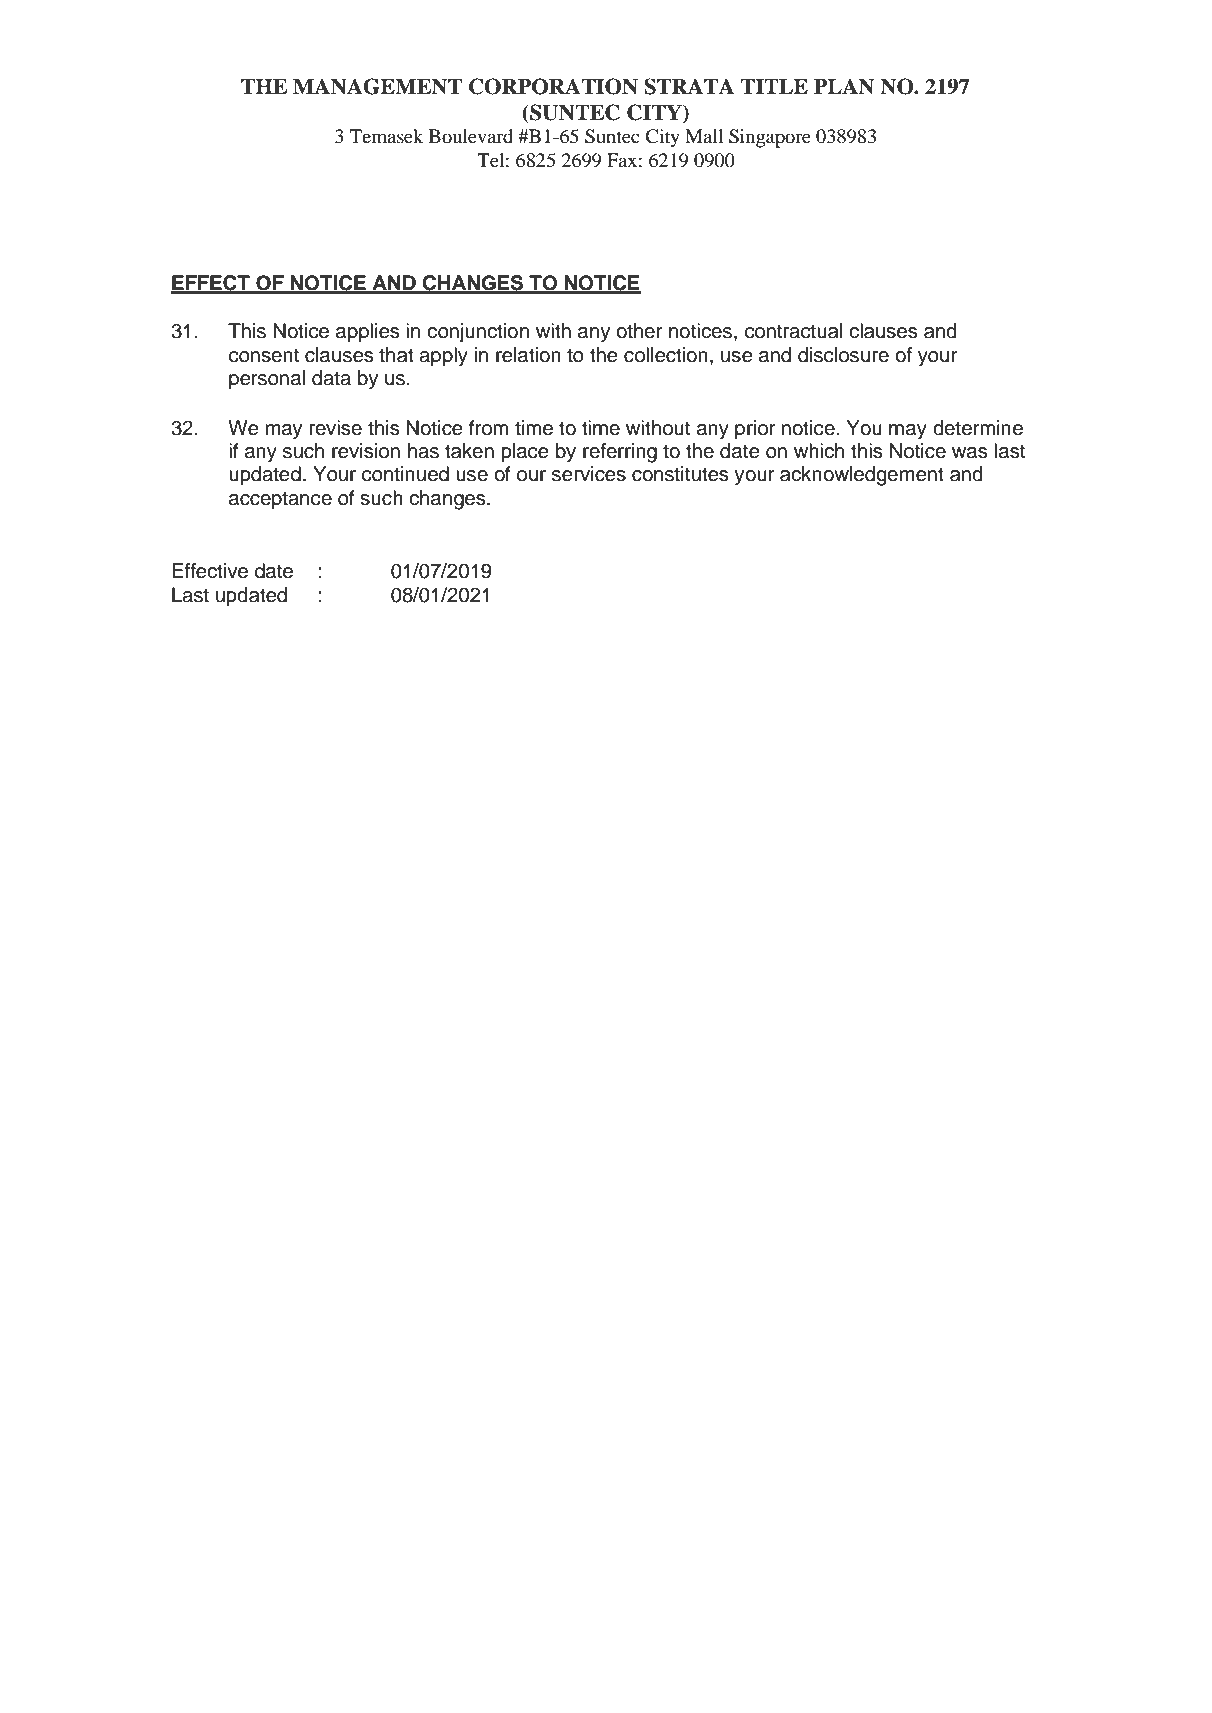 This document has width=1212, height=1713. What do you see at coordinates (844, 86) in the document?
I see `PLAN` at bounding box center [844, 86].
